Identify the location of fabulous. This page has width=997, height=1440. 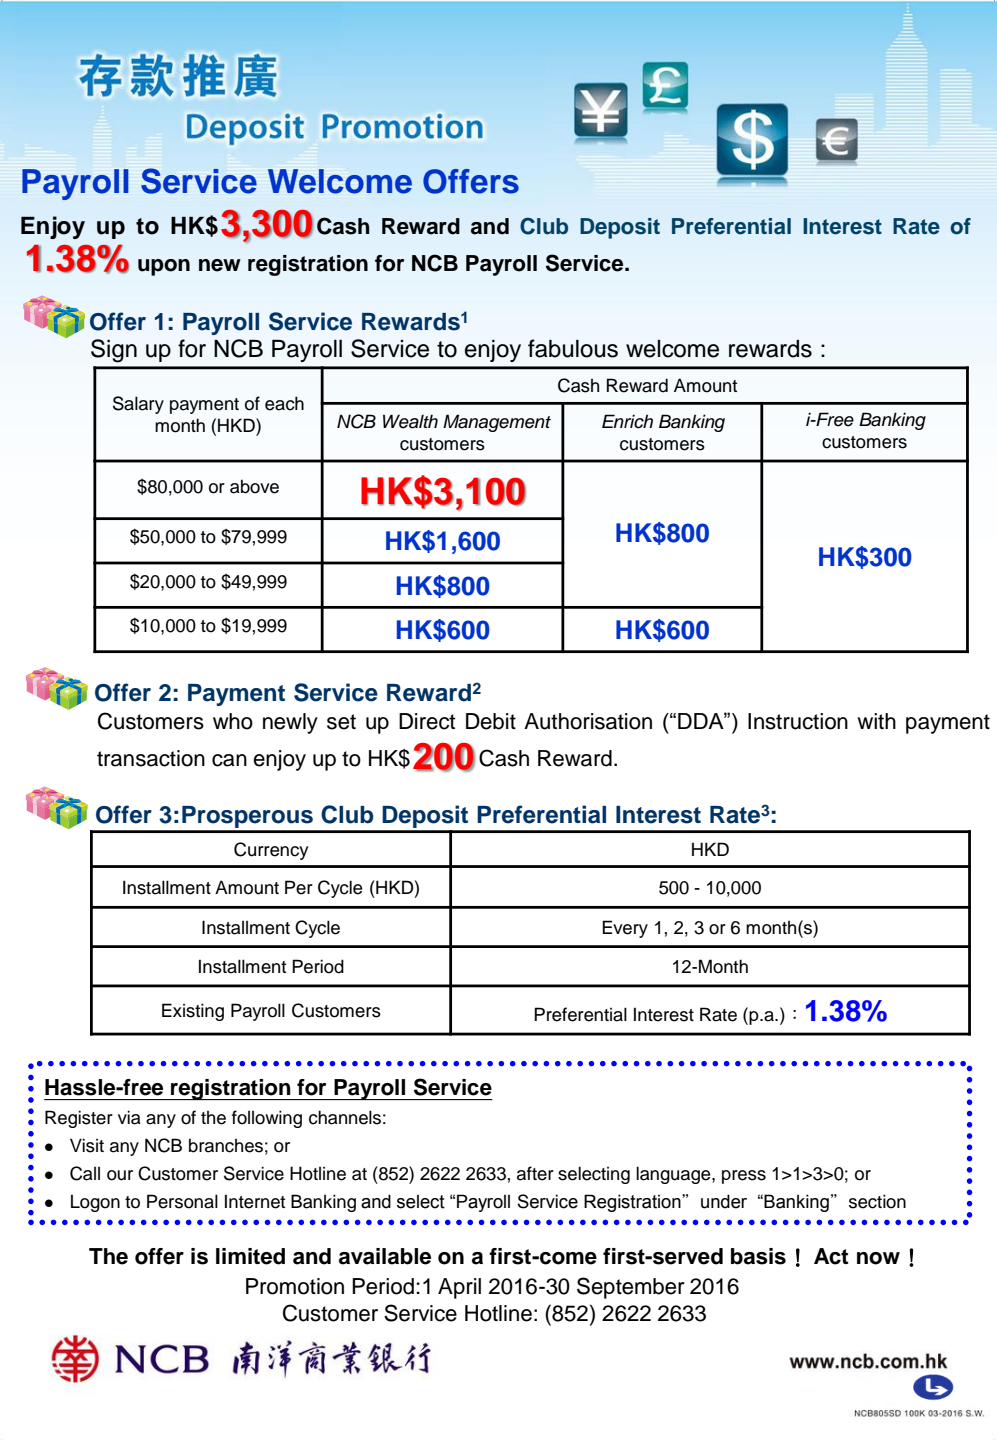
(573, 348).
